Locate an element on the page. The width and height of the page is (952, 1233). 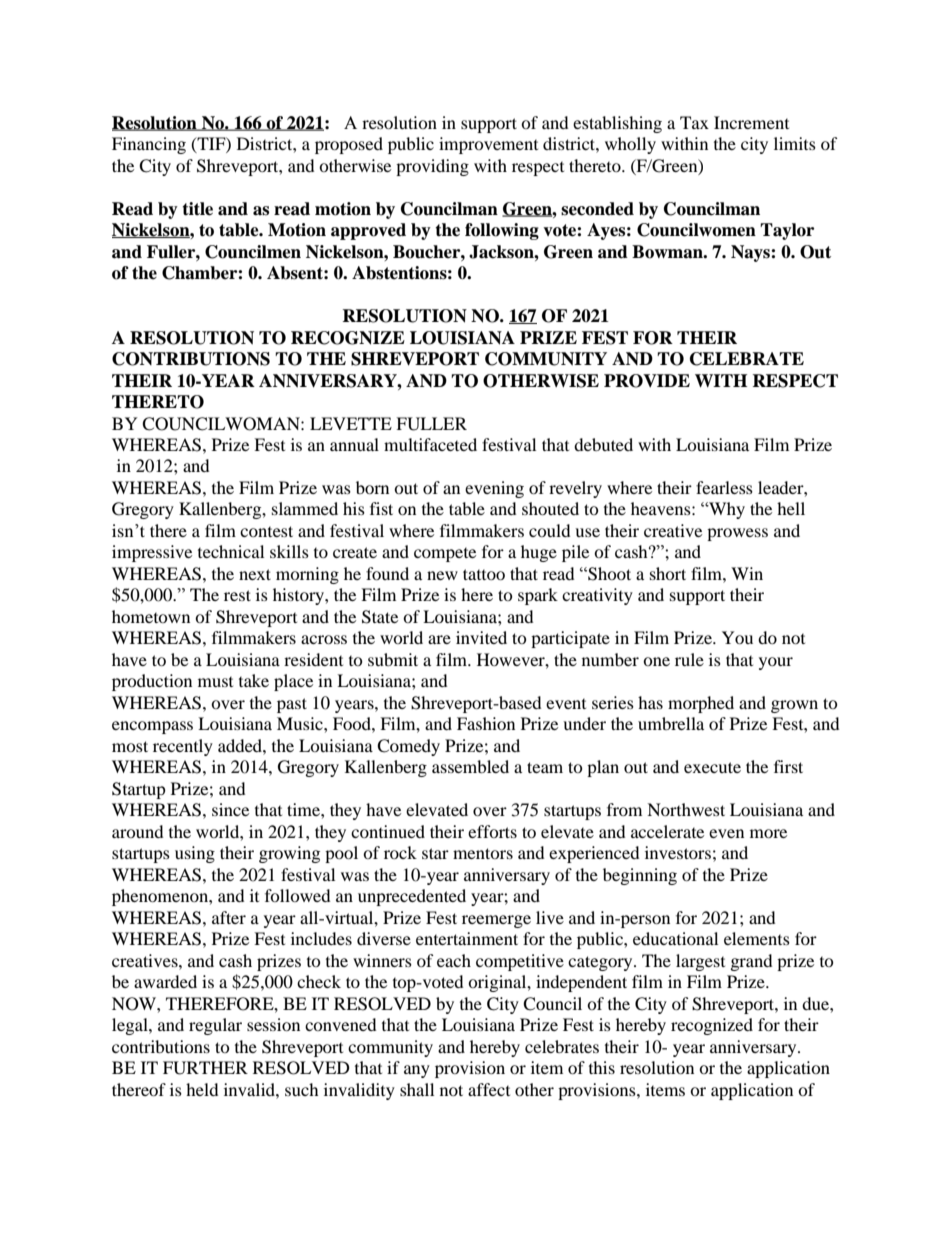
assembled is located at coordinates (470, 766).
